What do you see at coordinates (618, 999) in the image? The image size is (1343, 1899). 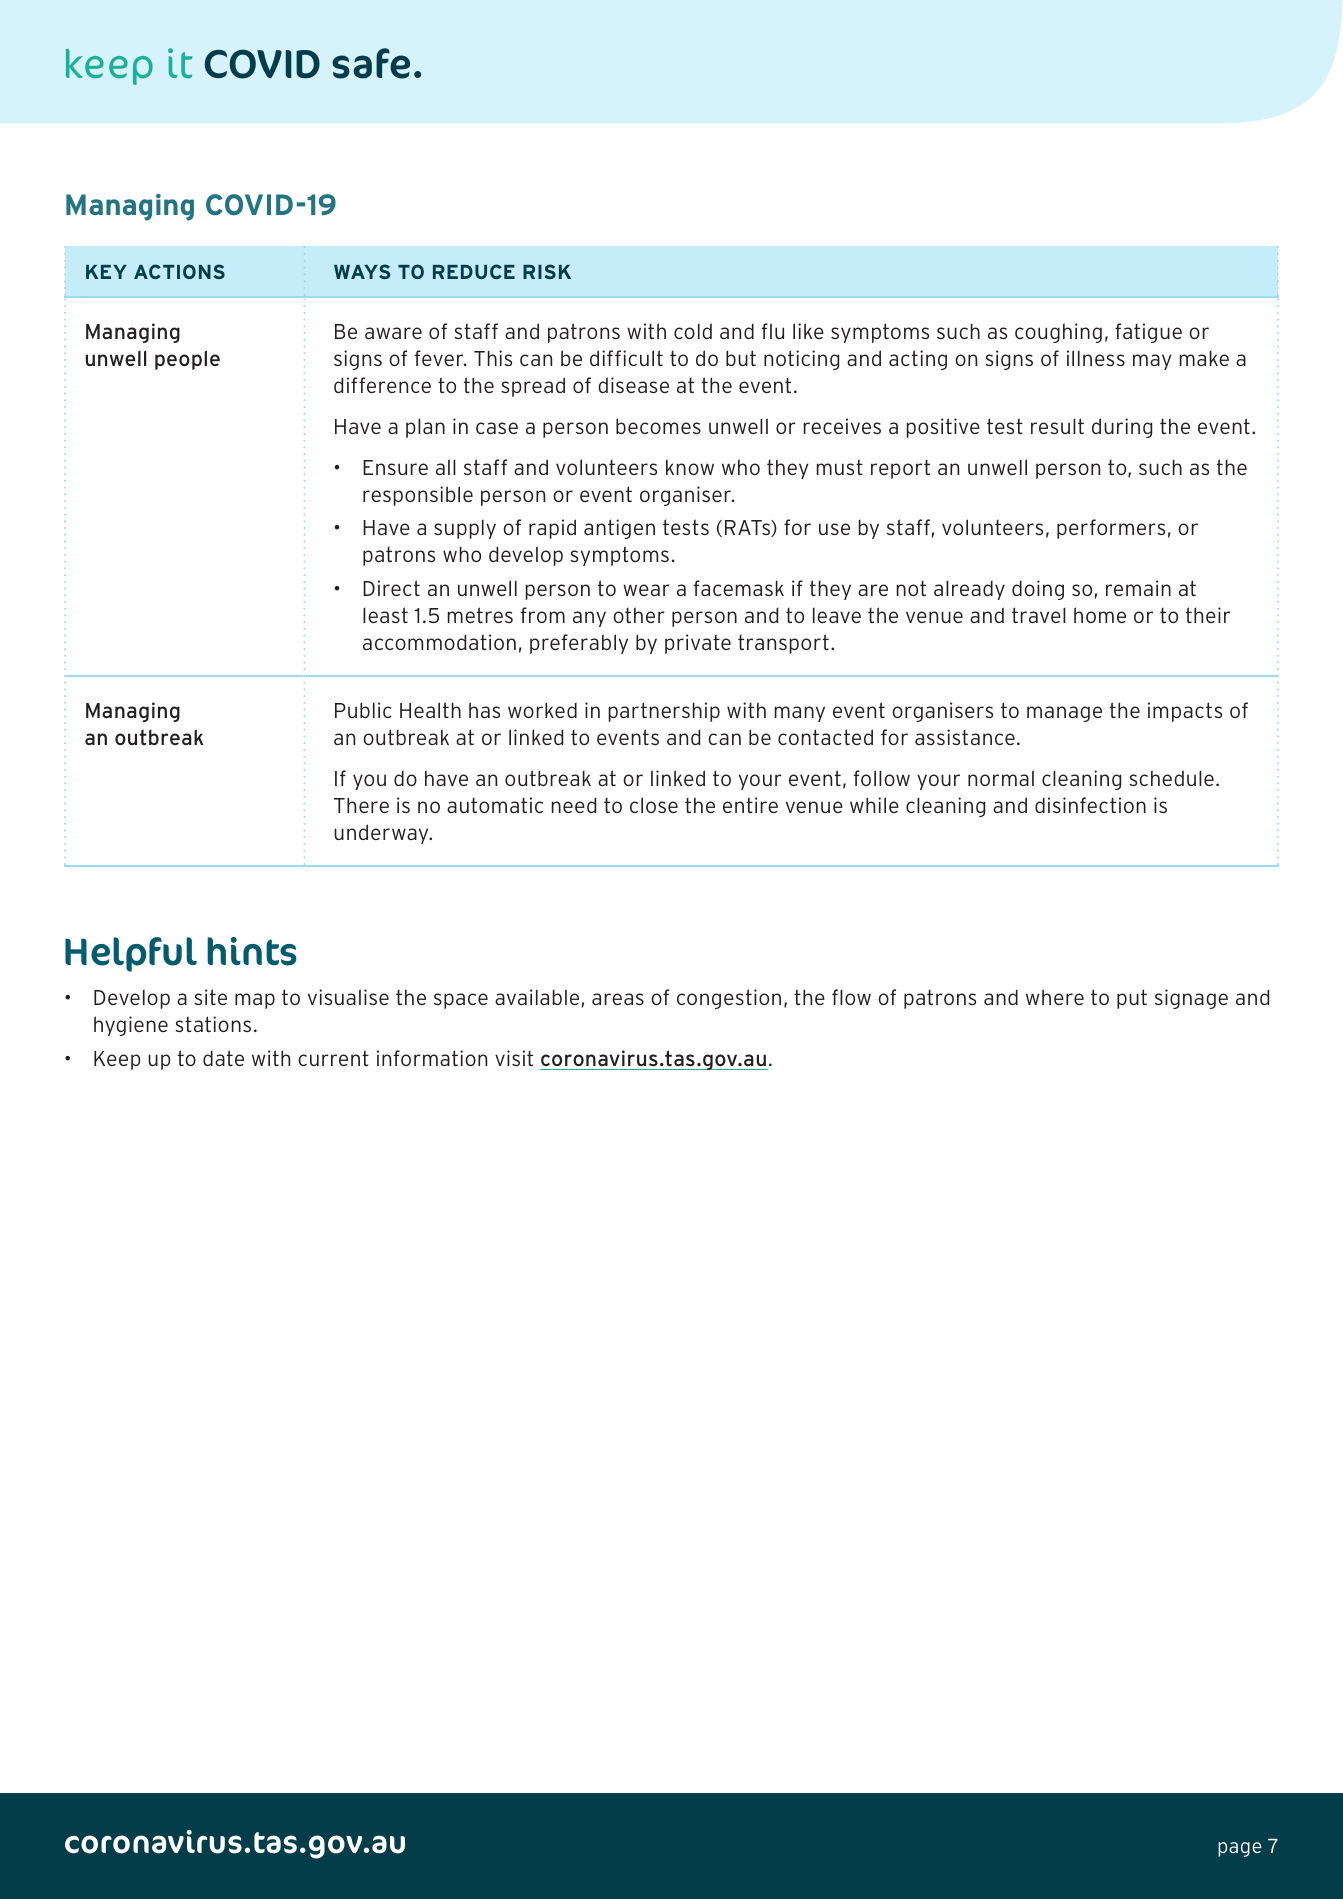 I see `areas` at bounding box center [618, 999].
